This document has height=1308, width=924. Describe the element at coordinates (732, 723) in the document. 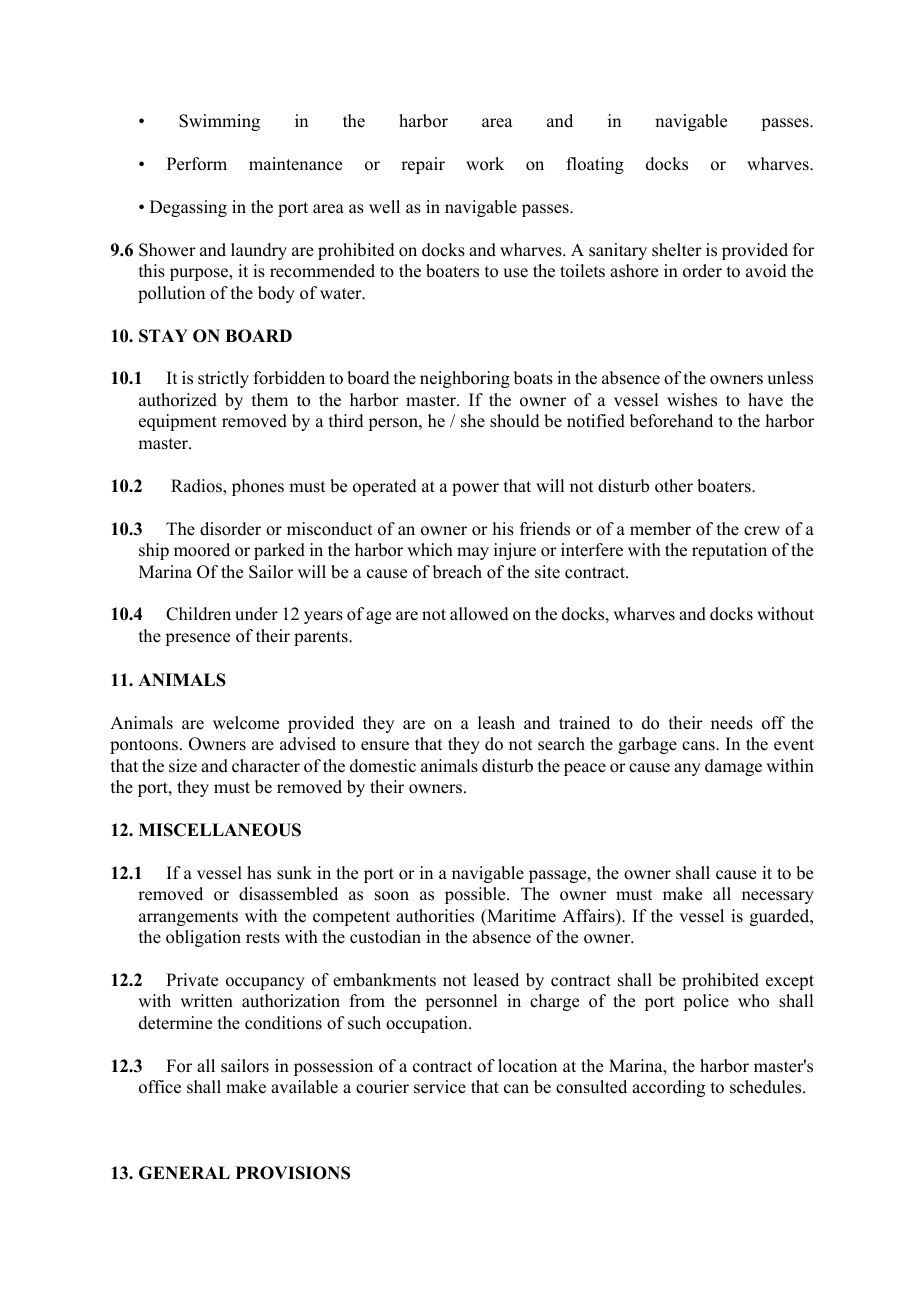

I see `needs` at that location.
